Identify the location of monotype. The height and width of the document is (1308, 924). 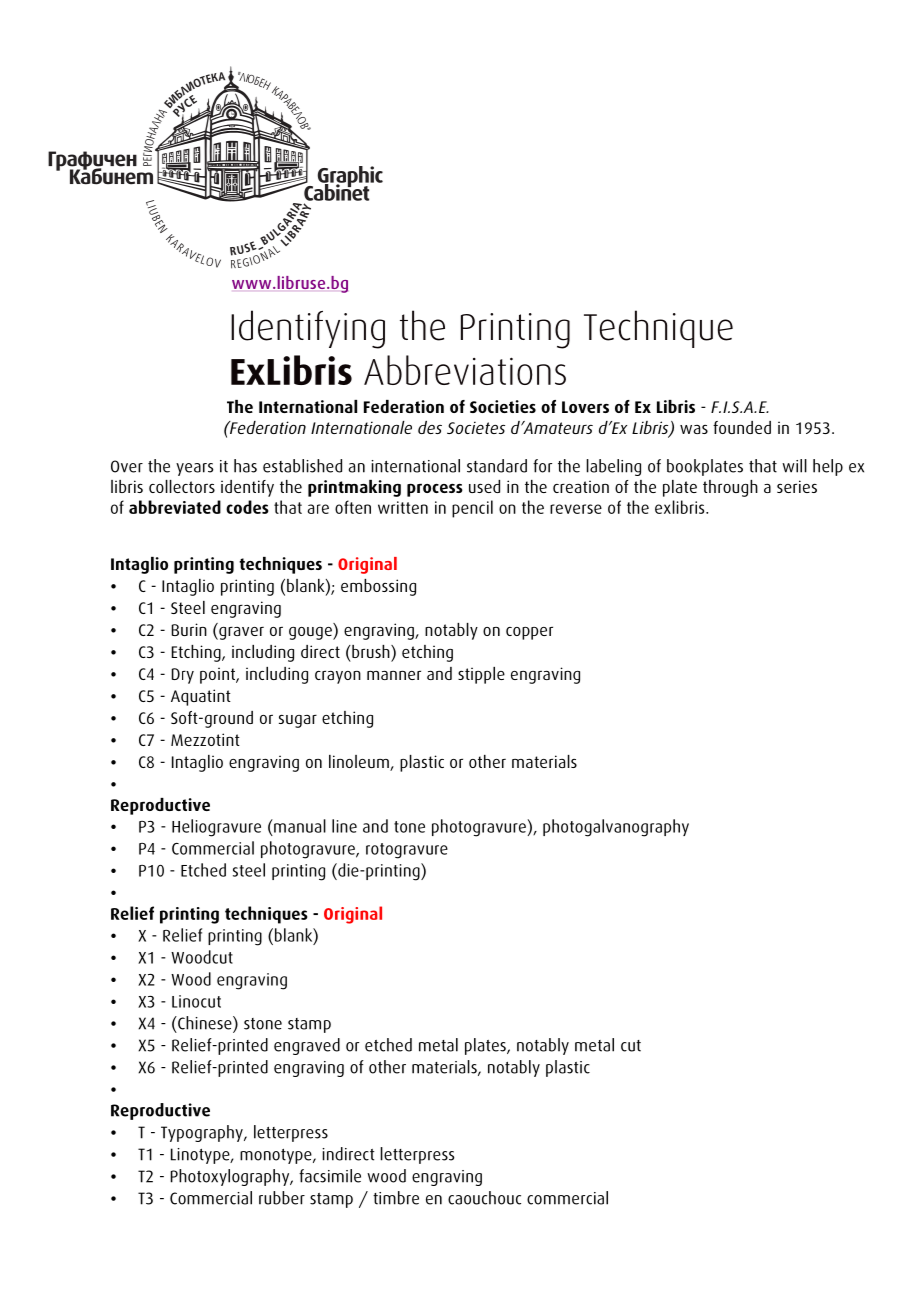
(277, 1156).
